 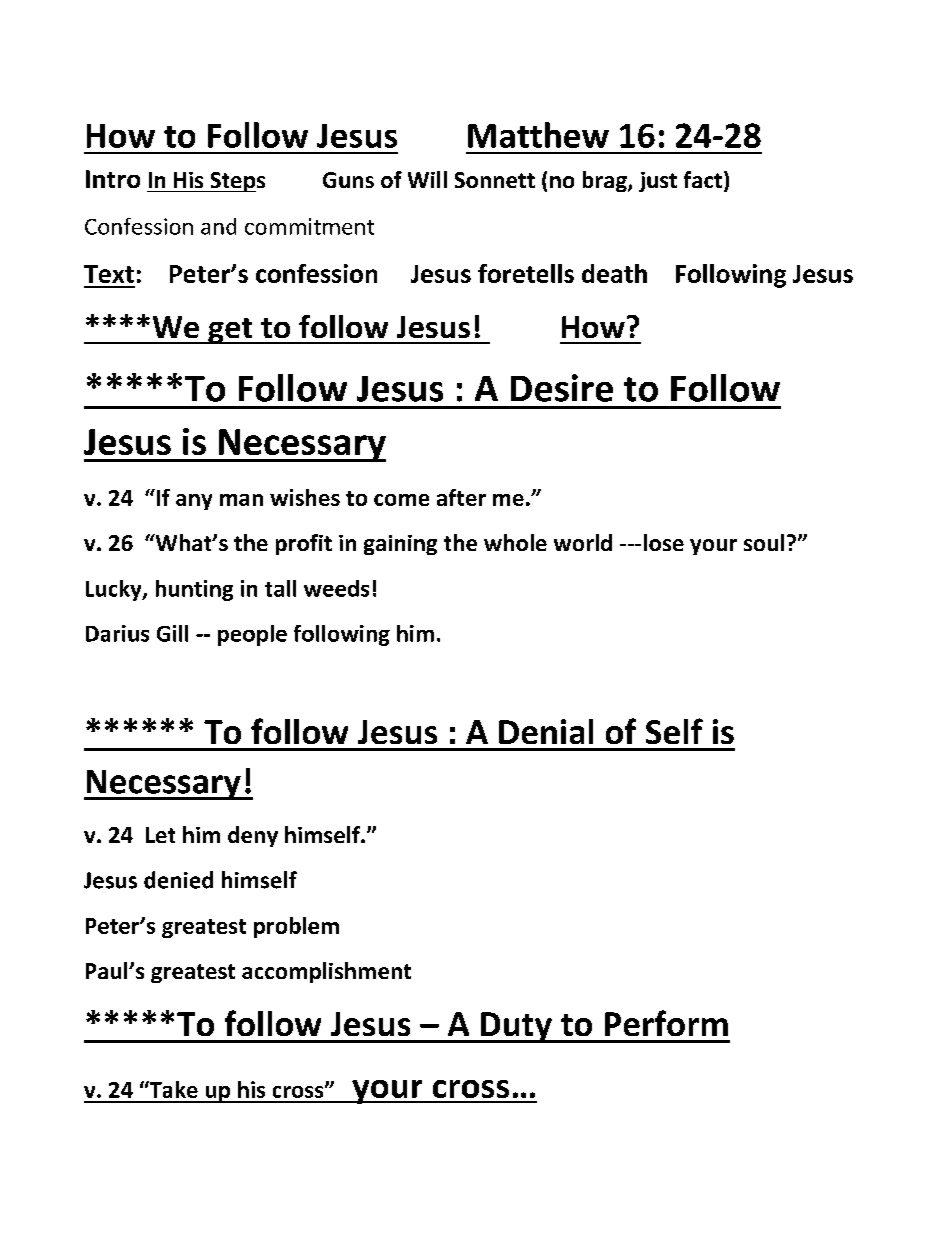 What do you see at coordinates (194, 502) in the image?
I see `any` at bounding box center [194, 502].
